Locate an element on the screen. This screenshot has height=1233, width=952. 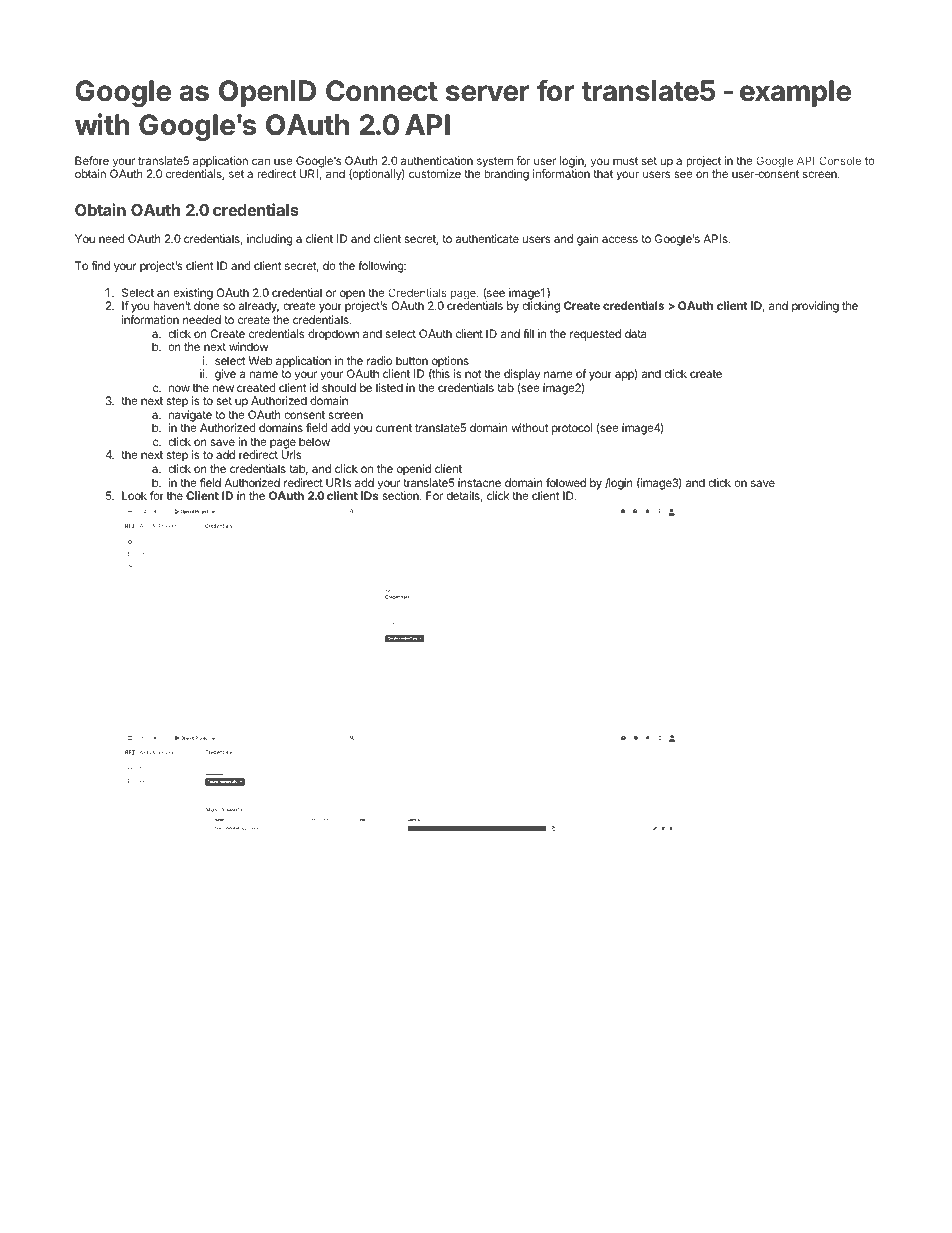
example is located at coordinates (795, 93).
